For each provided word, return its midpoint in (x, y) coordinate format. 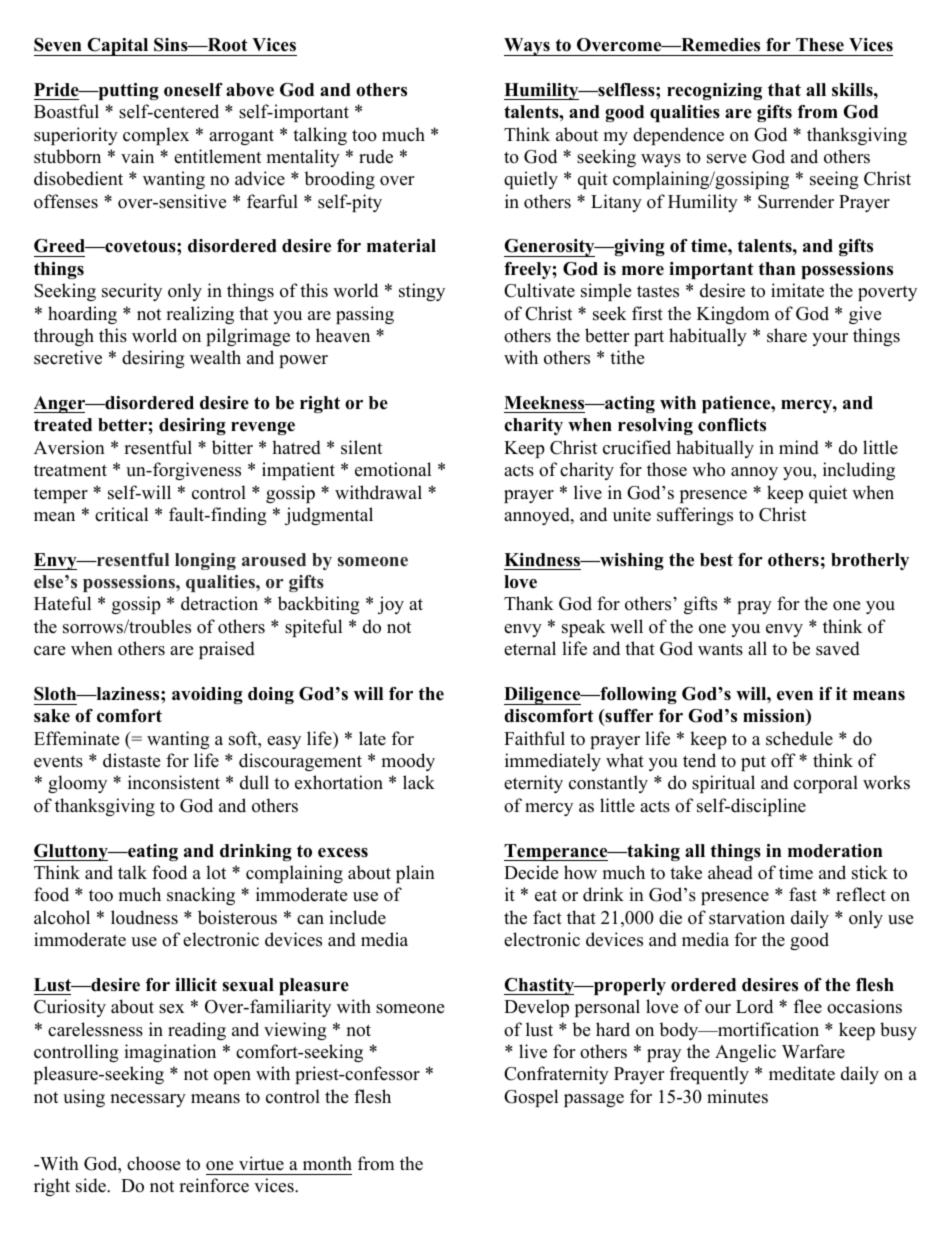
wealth (215, 357)
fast (803, 894)
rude (376, 156)
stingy (422, 292)
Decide (531, 872)
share (787, 335)
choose (153, 1163)
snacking (201, 896)
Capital (118, 47)
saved (838, 648)
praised (227, 650)
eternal (530, 648)
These (820, 45)
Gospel (531, 1098)
